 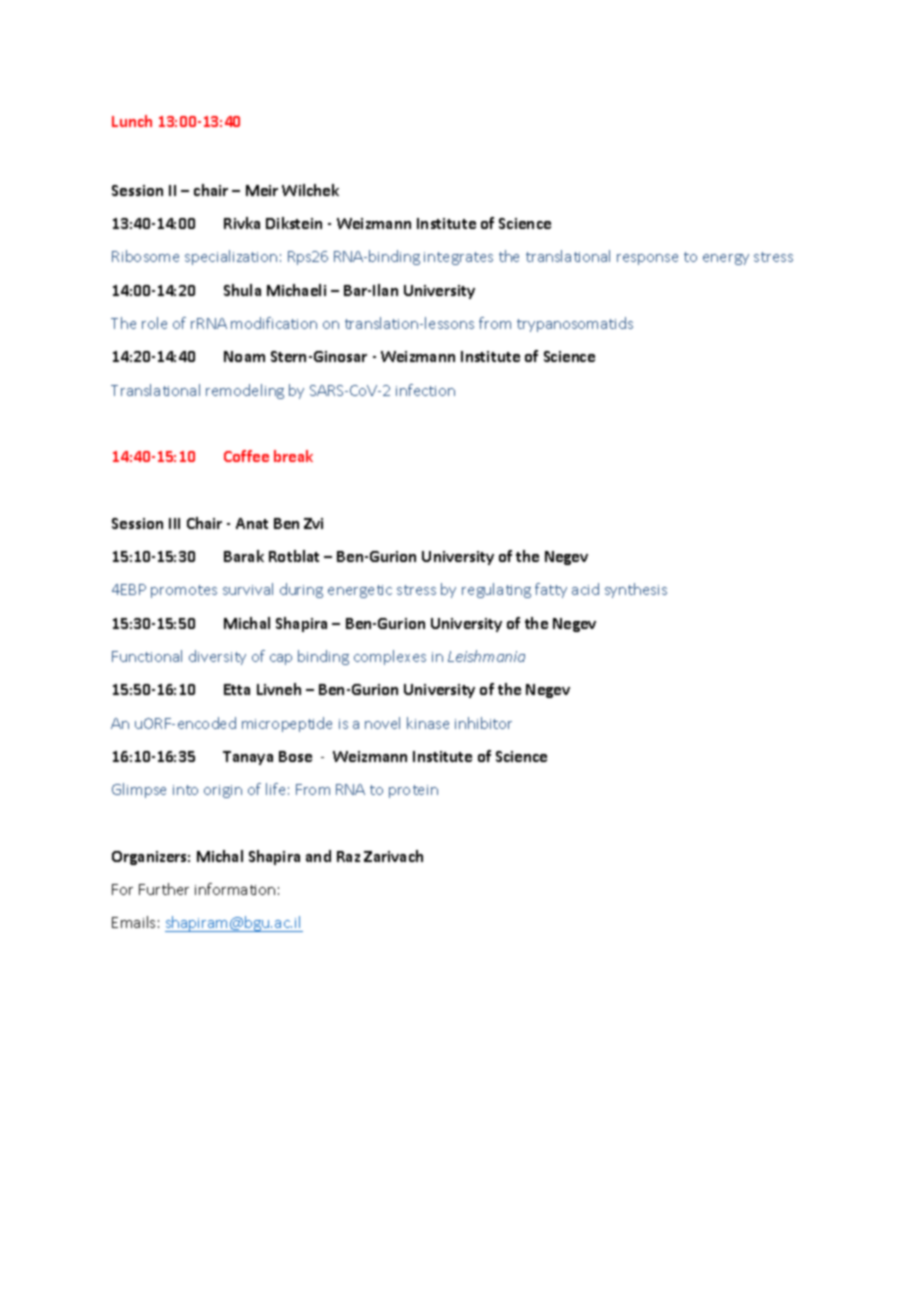 I want to click on synthesis, so click(x=636, y=590).
